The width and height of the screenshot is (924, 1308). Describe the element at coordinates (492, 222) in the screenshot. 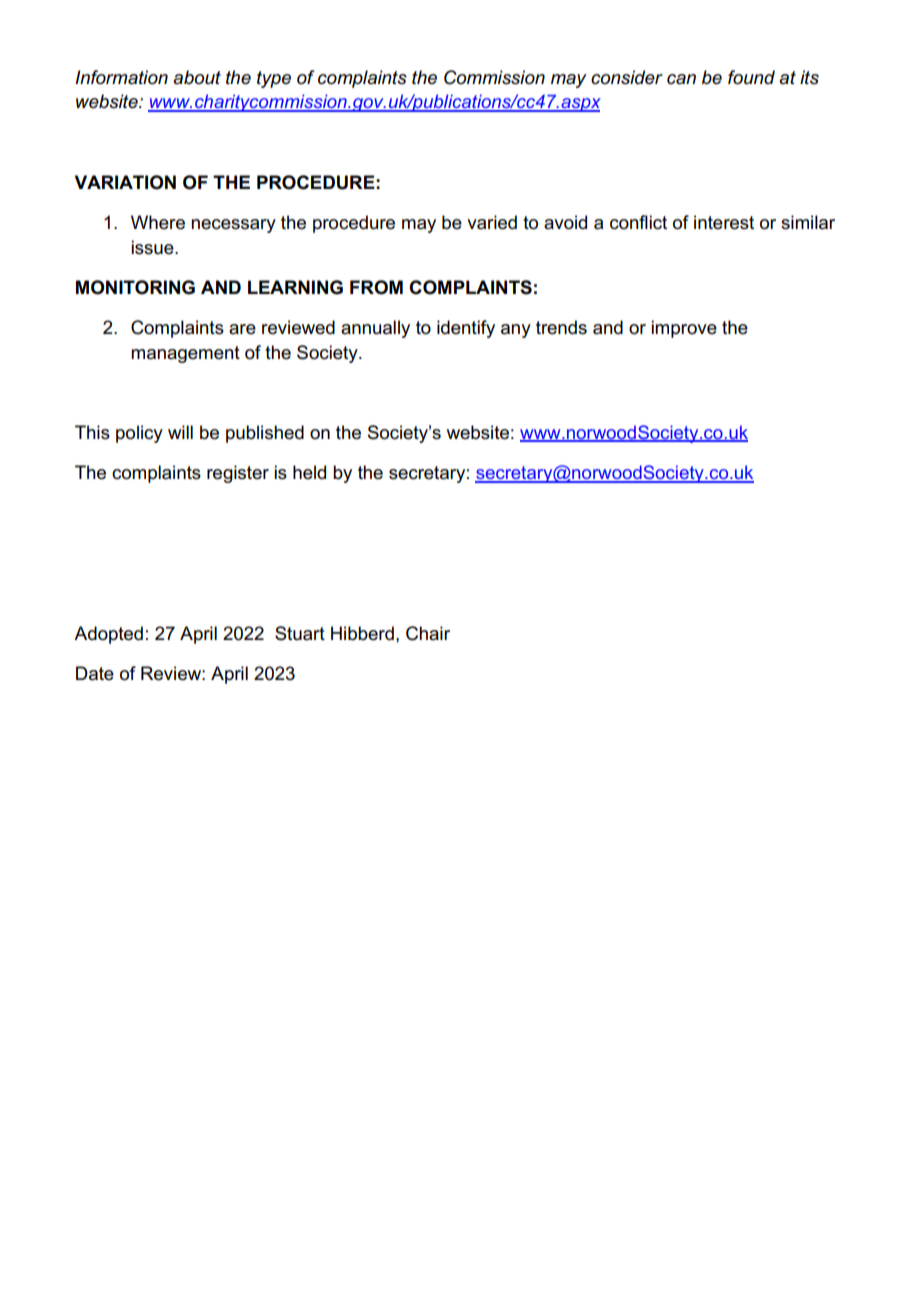

I see `varied` at that location.
